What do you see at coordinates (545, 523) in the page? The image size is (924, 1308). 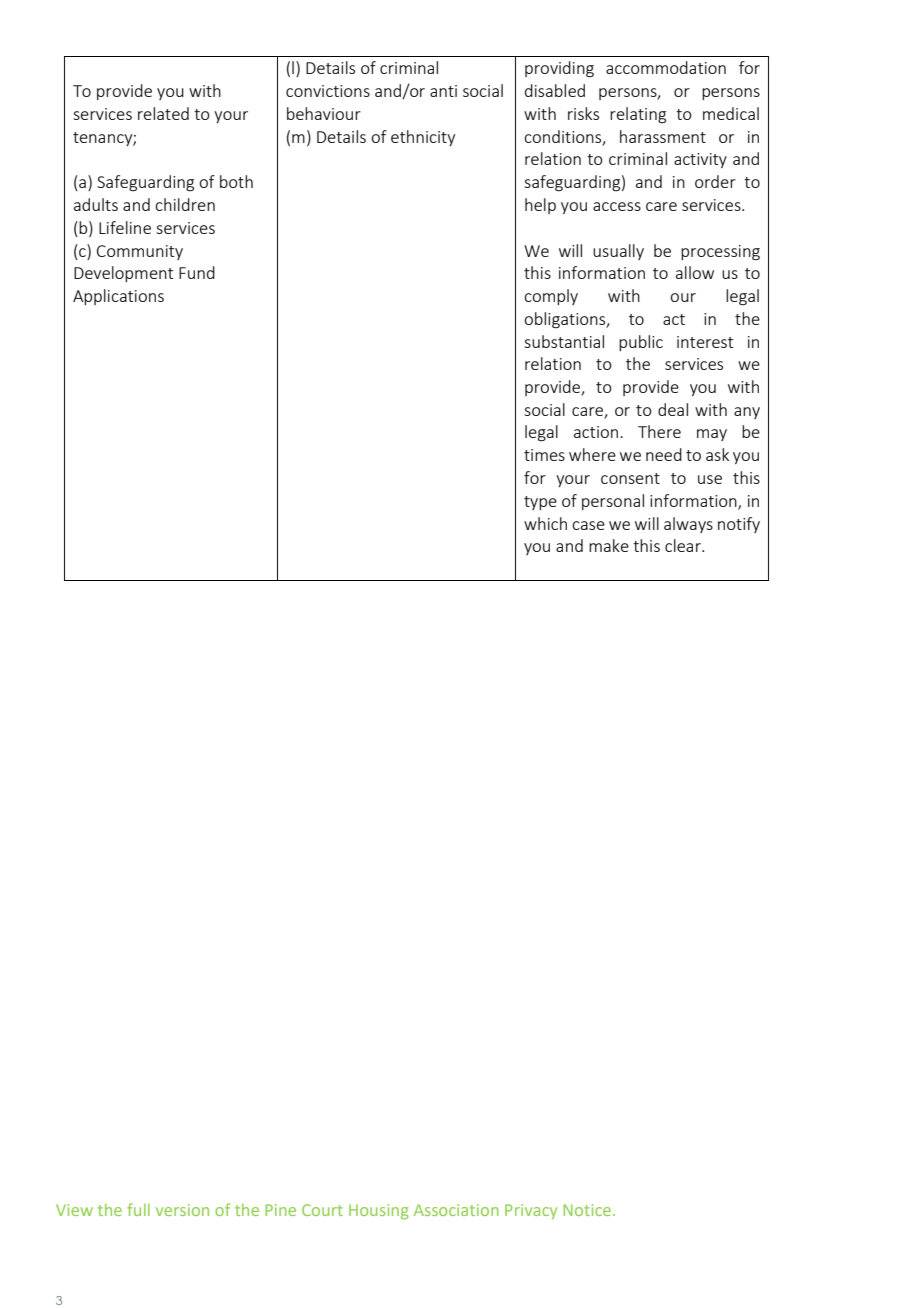 I see `which` at bounding box center [545, 523].
